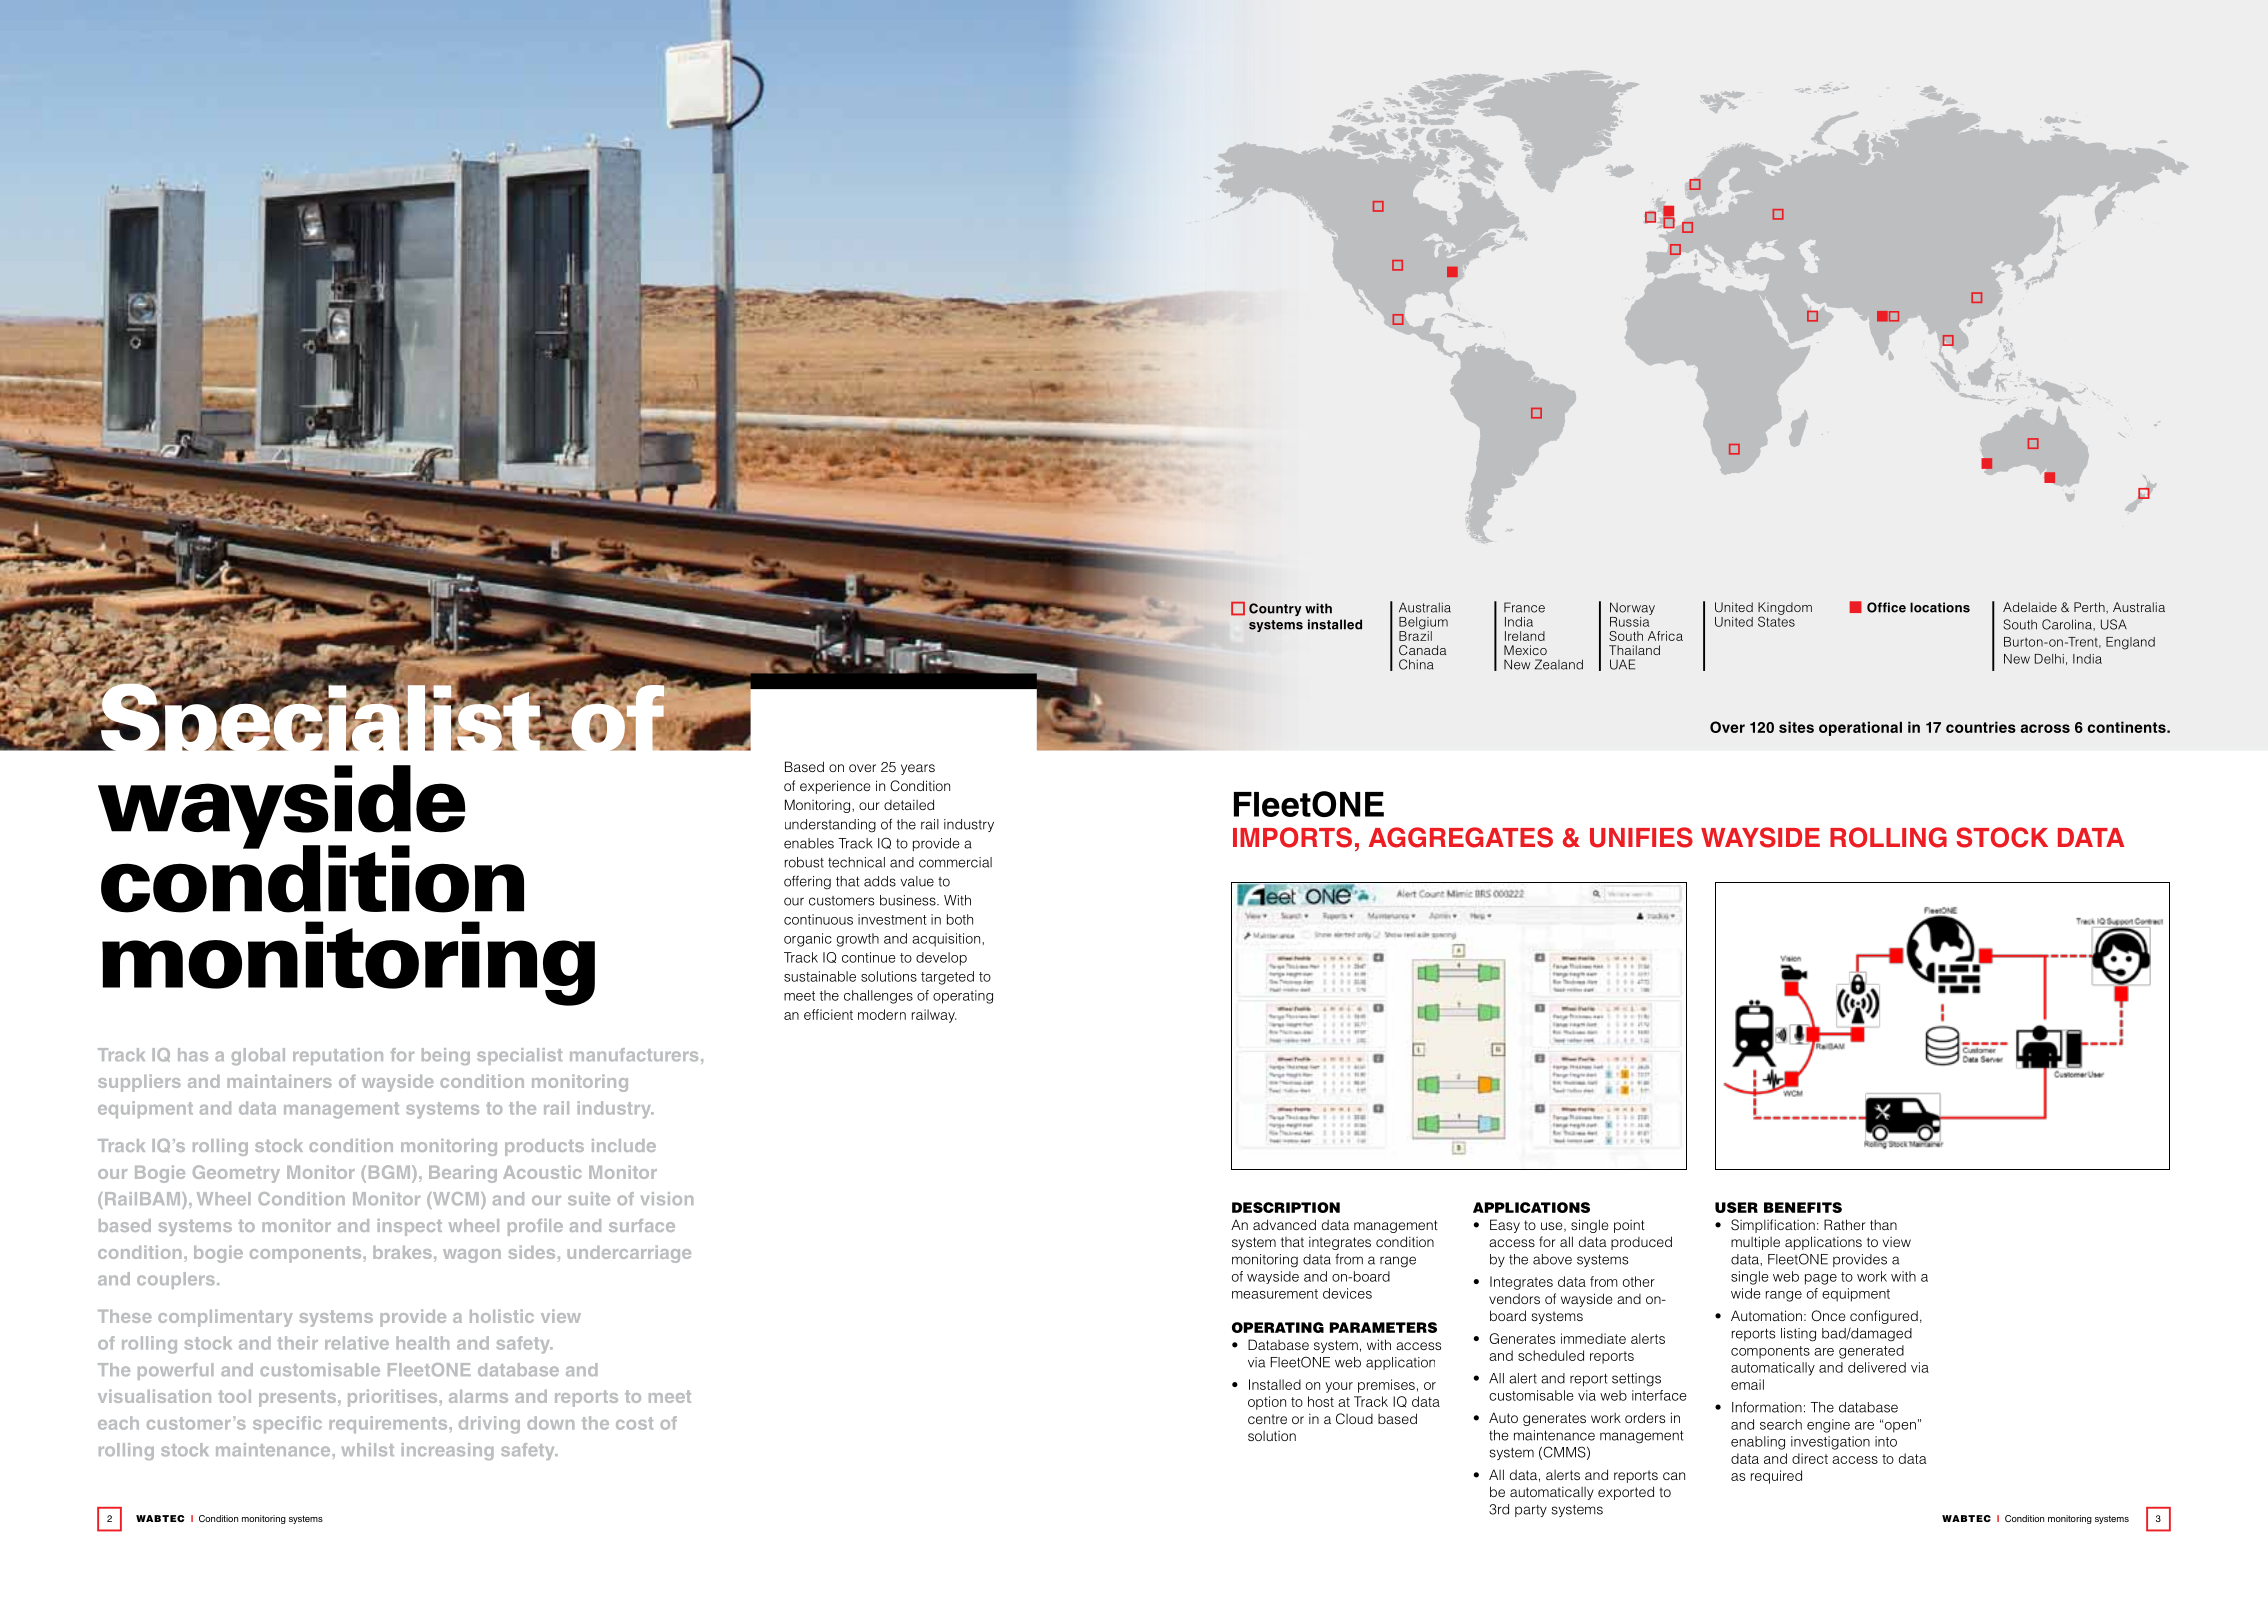 The width and height of the screenshot is (2268, 1604). What do you see at coordinates (1886, 607) in the screenshot?
I see `Office` at bounding box center [1886, 607].
